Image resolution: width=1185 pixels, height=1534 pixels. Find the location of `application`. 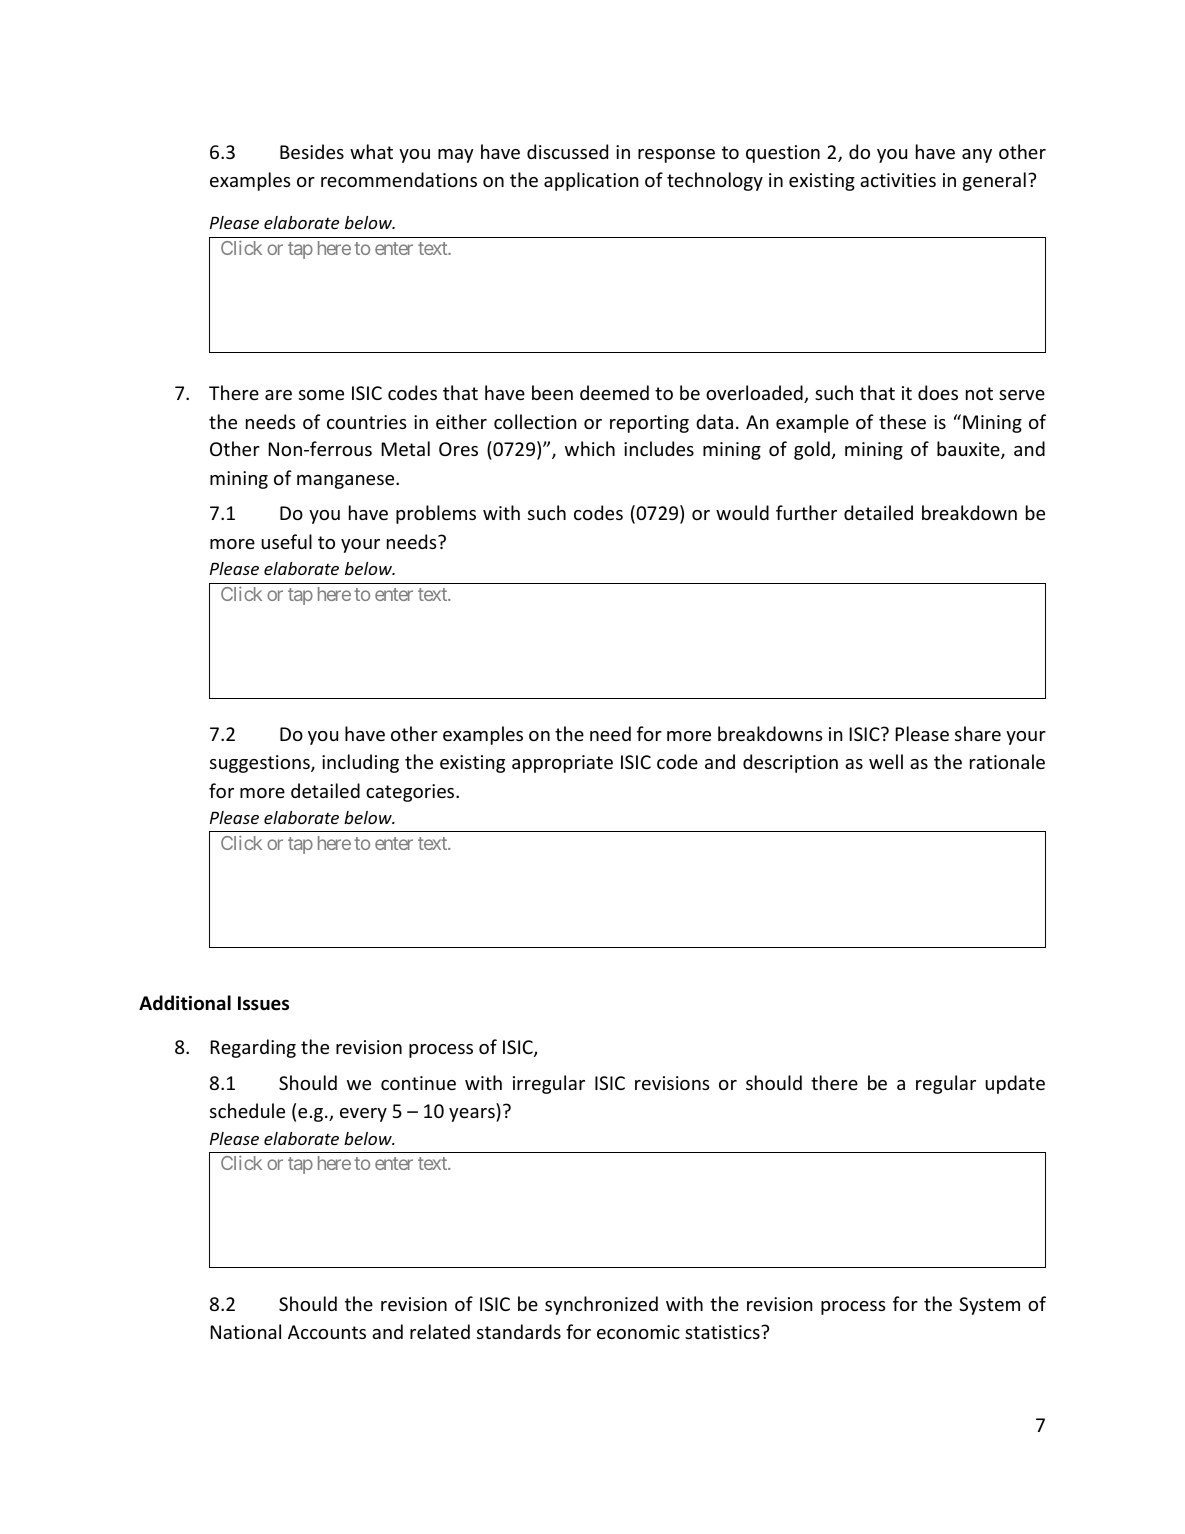

application is located at coordinates (591, 181).
